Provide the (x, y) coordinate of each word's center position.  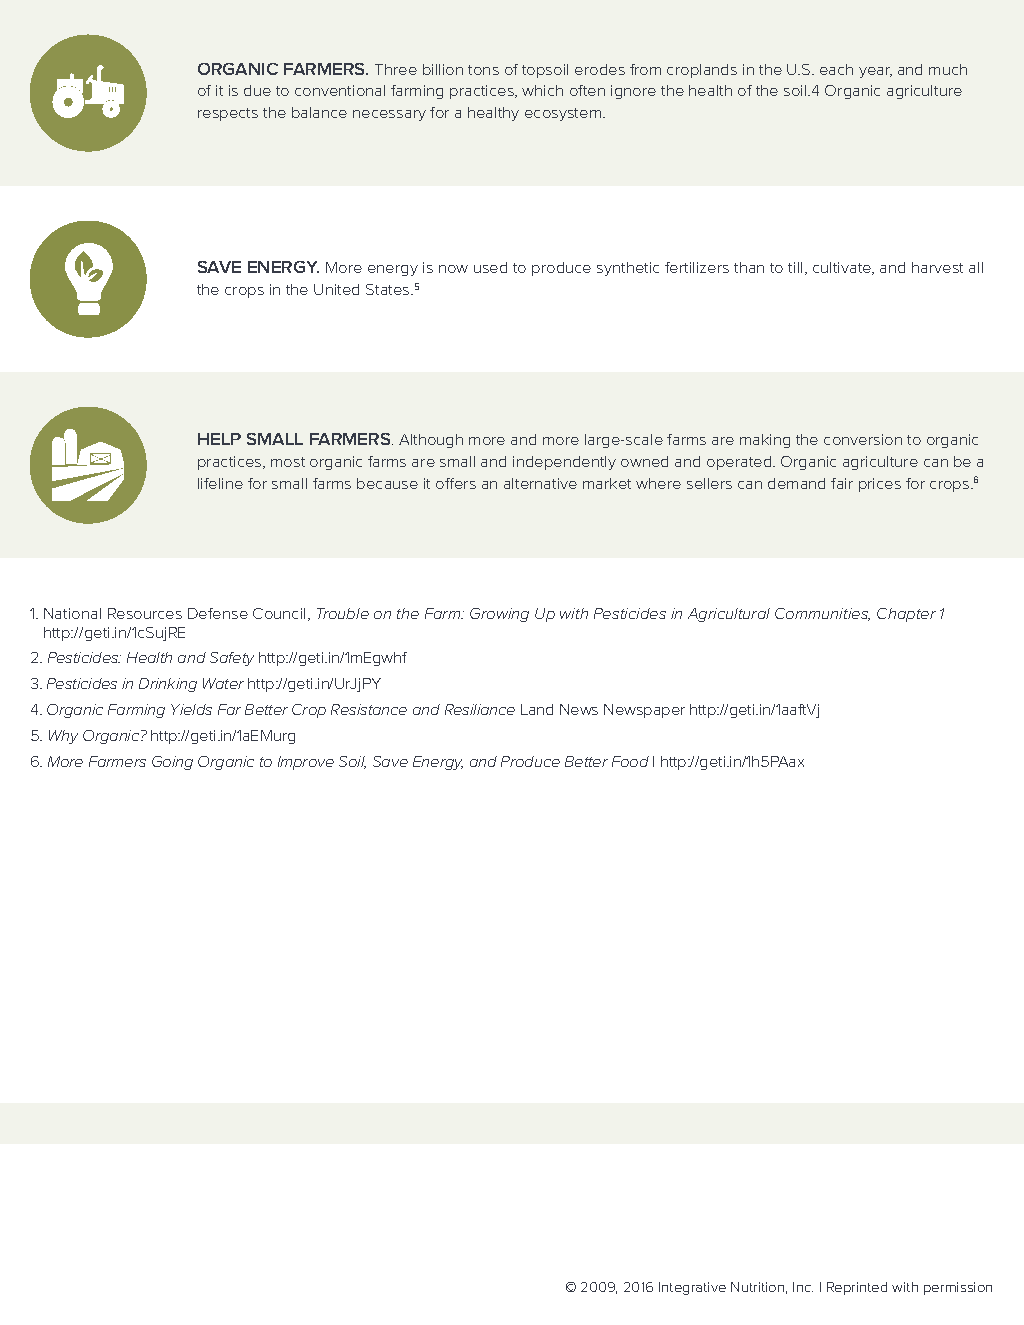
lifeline (220, 483)
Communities (822, 614)
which (542, 90)
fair (842, 483)
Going (172, 763)
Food (630, 761)
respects (228, 114)
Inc (803, 1287)
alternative (540, 483)
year (875, 72)
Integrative (692, 1288)
